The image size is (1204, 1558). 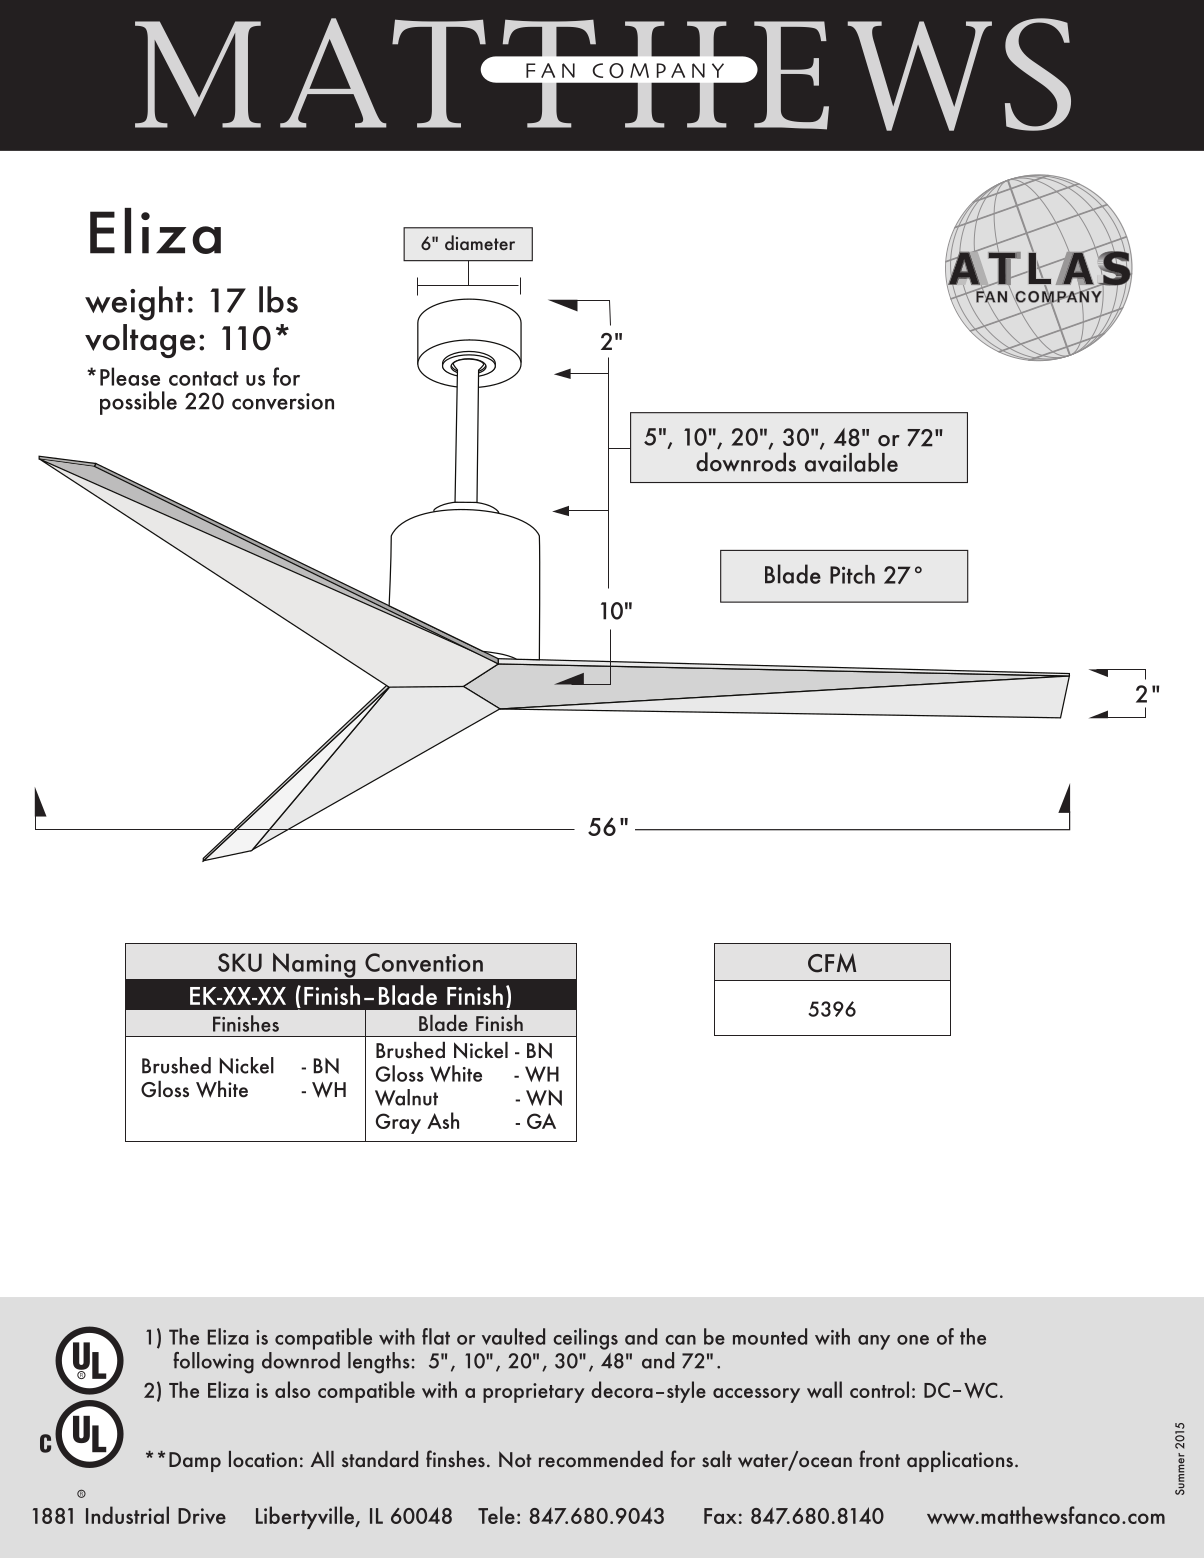 I want to click on Convention, so click(x=424, y=962).
